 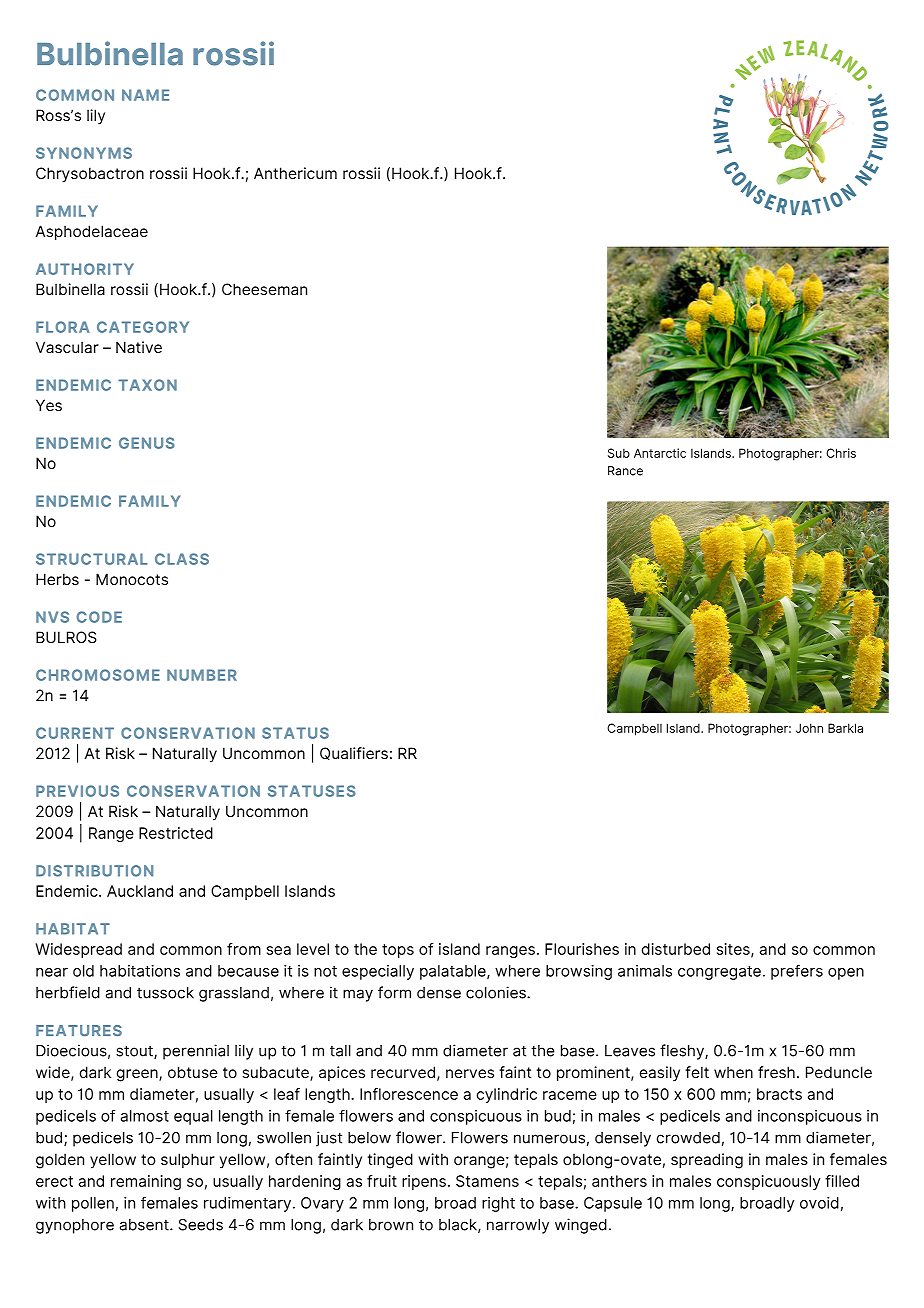 What do you see at coordinates (145, 95) in the page?
I see `NAME` at bounding box center [145, 95].
